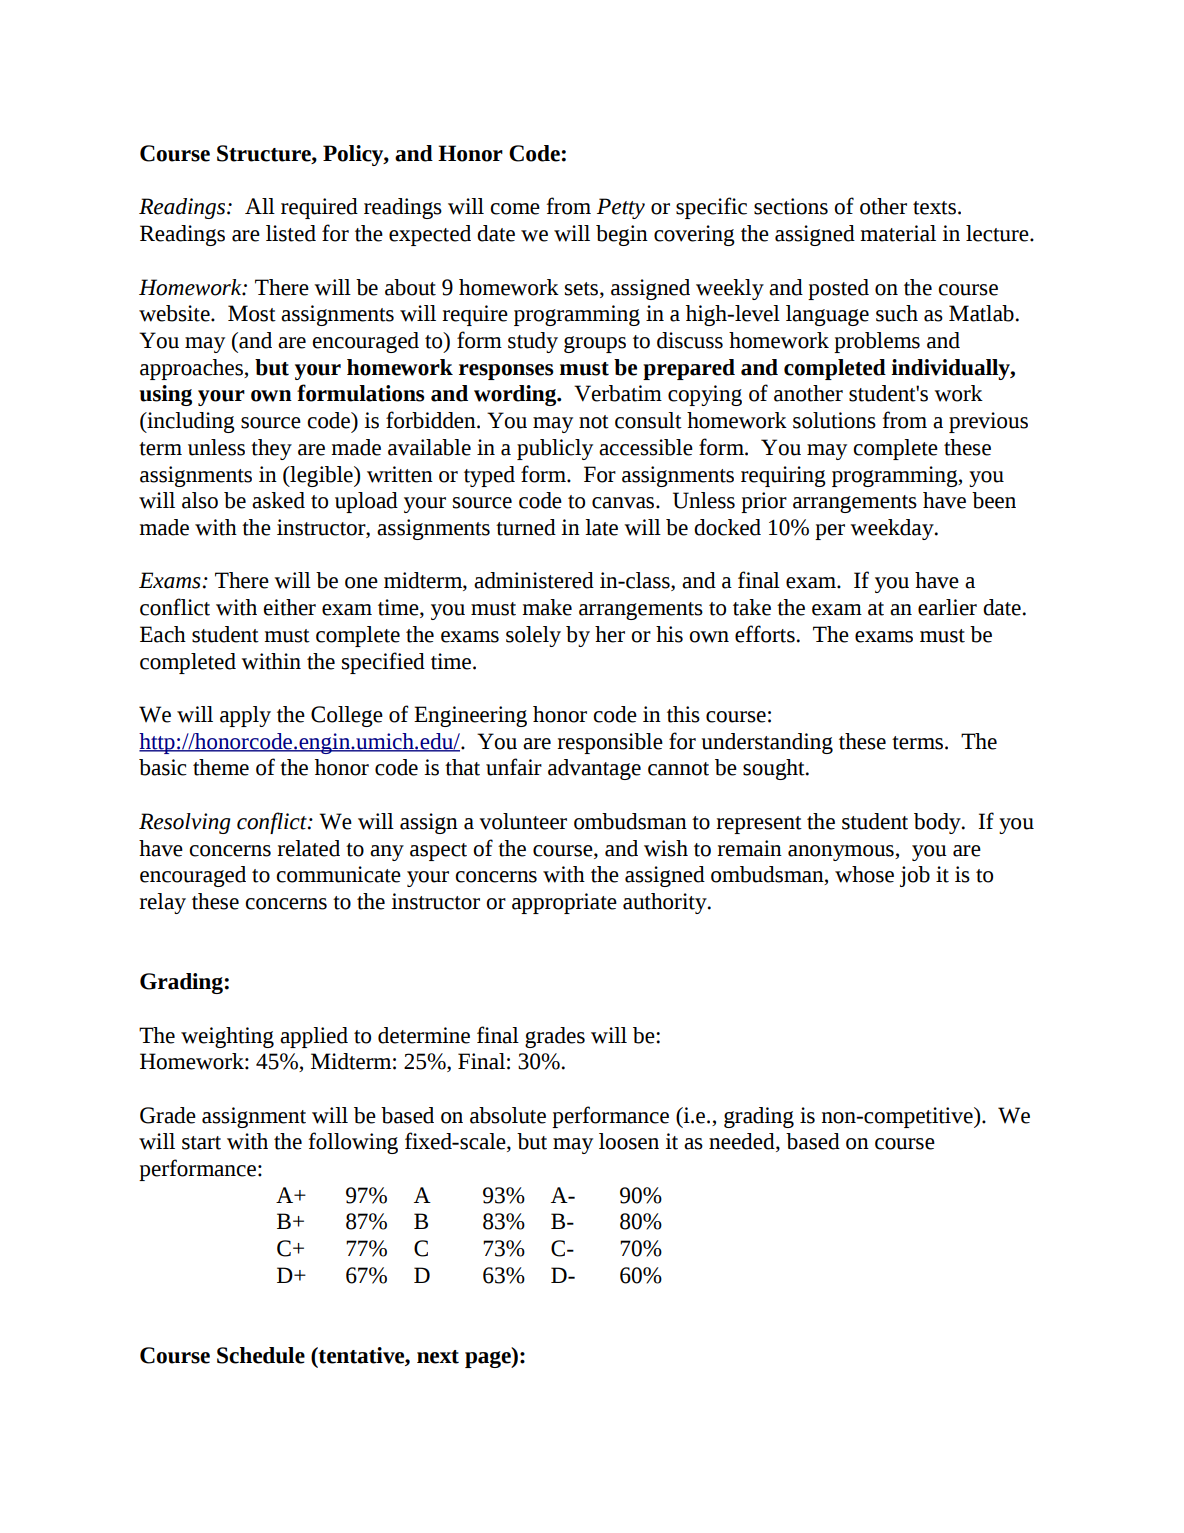 The width and height of the document is (1184, 1533). Describe the element at coordinates (893, 529) in the document. I see `weekday` at that location.
